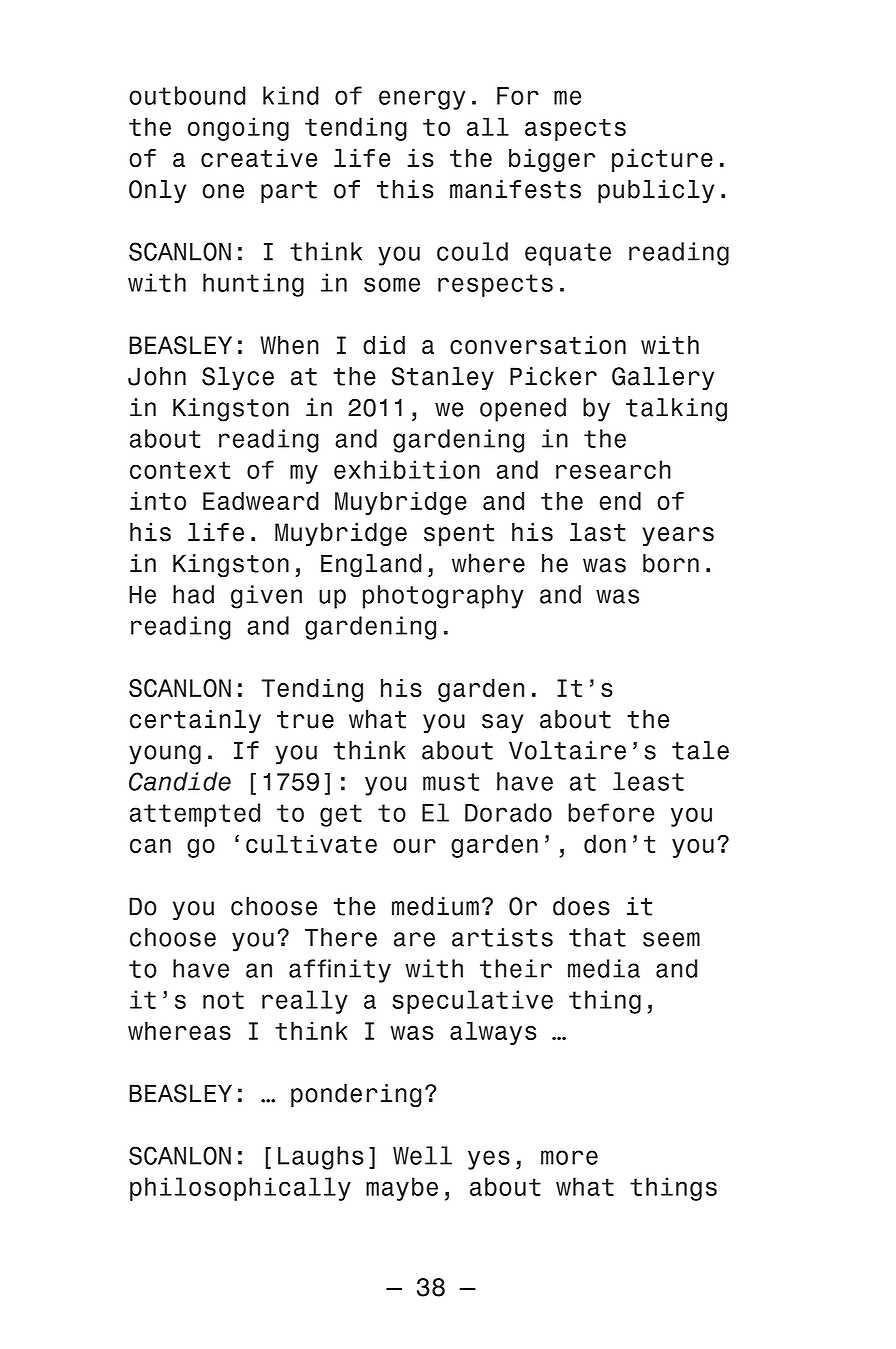 This image has width=896, height=1349. I want to click on ongoing, so click(238, 129).
